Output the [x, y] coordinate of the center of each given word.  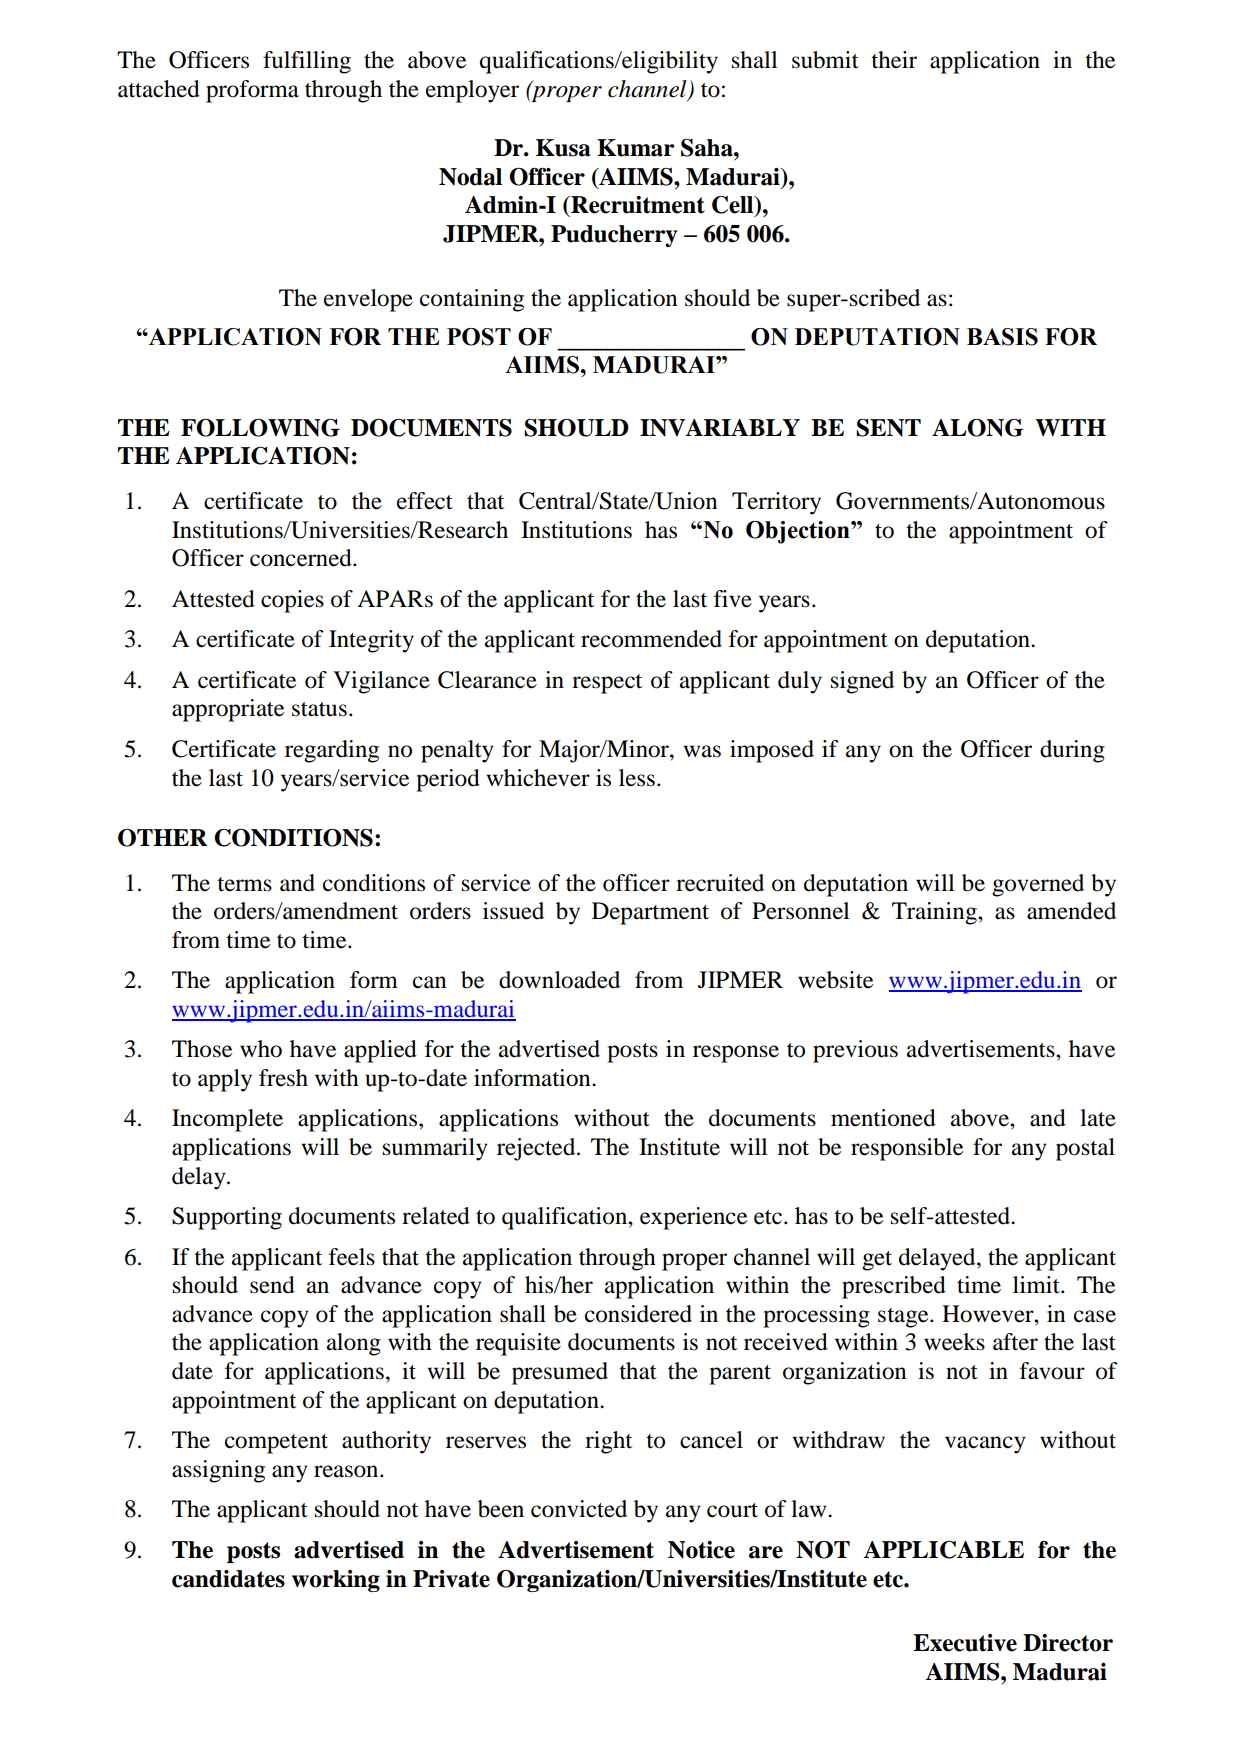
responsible [907, 1149]
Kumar [635, 148]
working [336, 1581]
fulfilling [307, 62]
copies [292, 601]
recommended [651, 639]
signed [862, 682]
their [894, 60]
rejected [537, 1149]
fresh [283, 1078]
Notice [701, 1550]
